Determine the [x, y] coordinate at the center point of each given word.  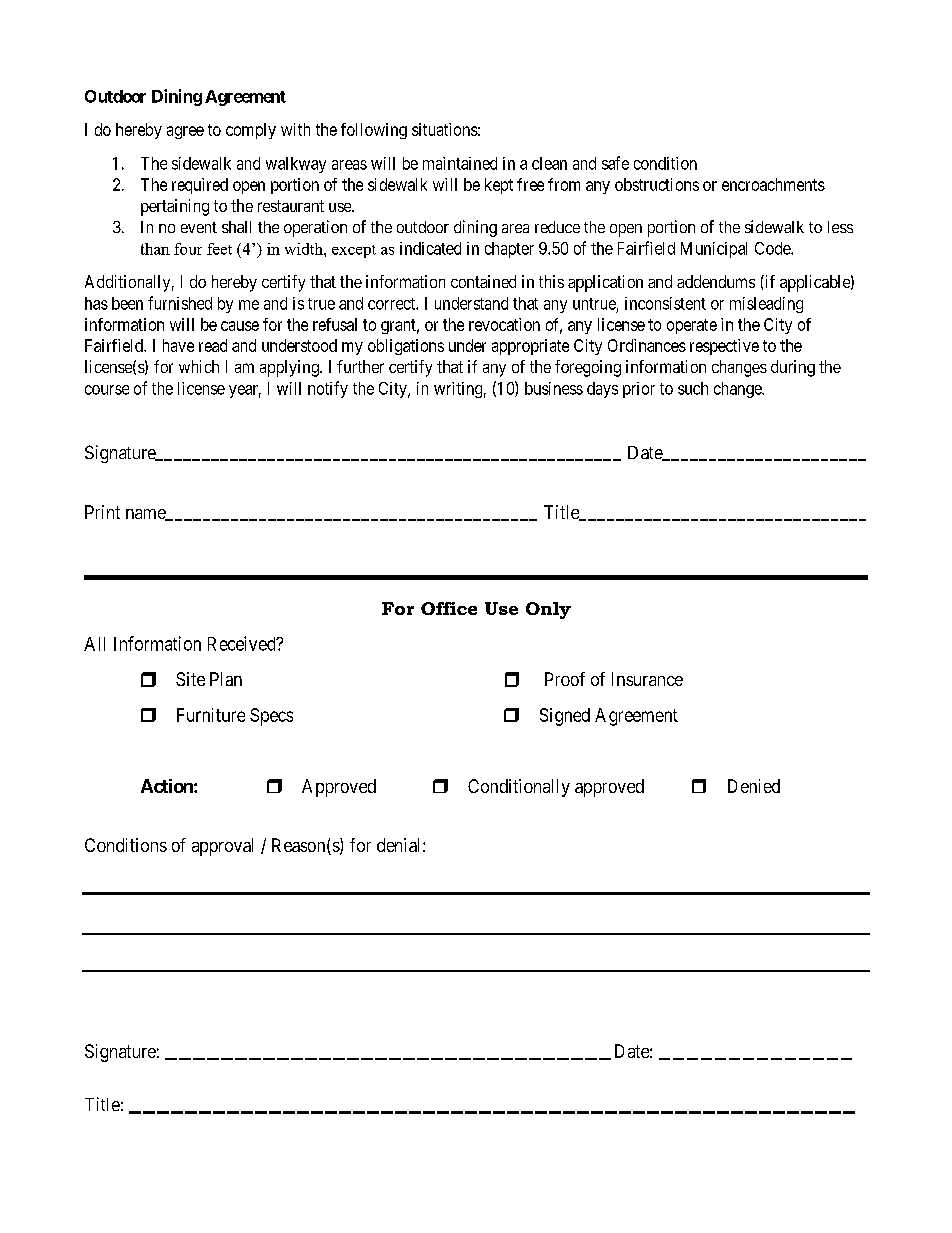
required [200, 186]
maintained [460, 163]
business [554, 388]
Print [102, 512]
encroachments [773, 184]
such [693, 388]
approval [222, 847]
